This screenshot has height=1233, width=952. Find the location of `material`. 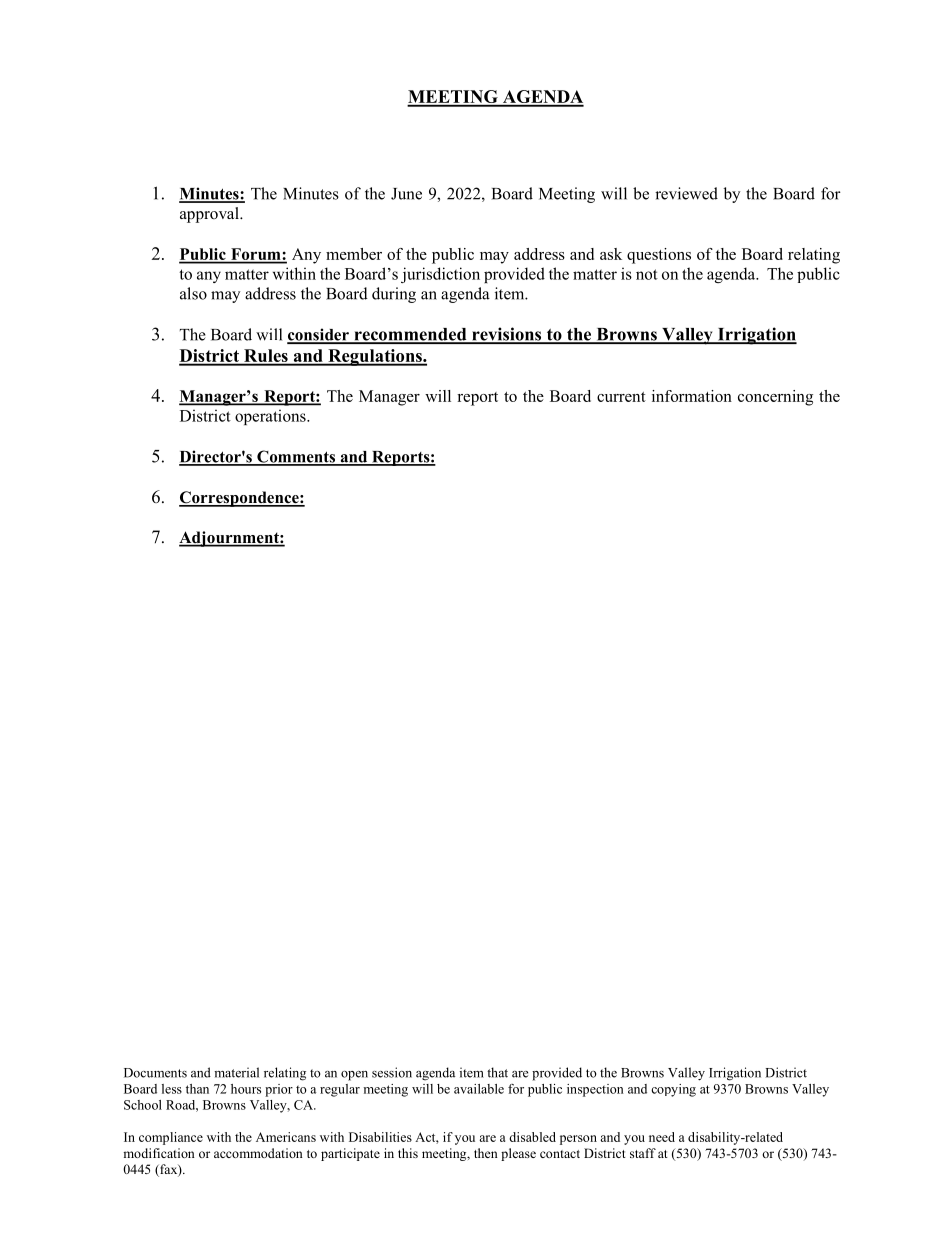

material is located at coordinates (236, 1072).
